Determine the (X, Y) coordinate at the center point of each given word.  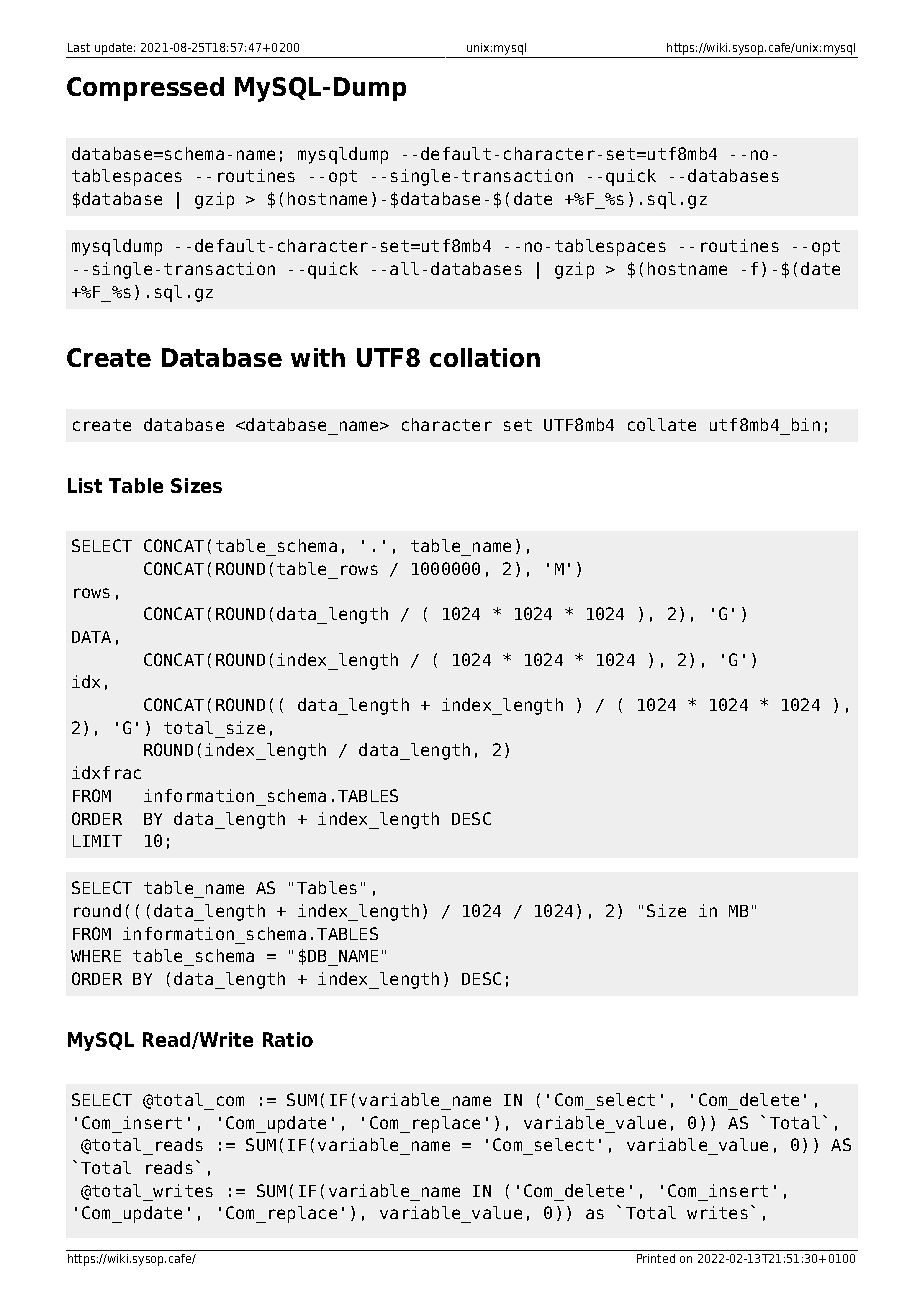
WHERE (96, 956)
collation (485, 357)
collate (662, 424)
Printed (656, 1258)
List (85, 485)
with (318, 357)
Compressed (145, 89)
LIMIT (97, 841)
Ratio (288, 1039)
